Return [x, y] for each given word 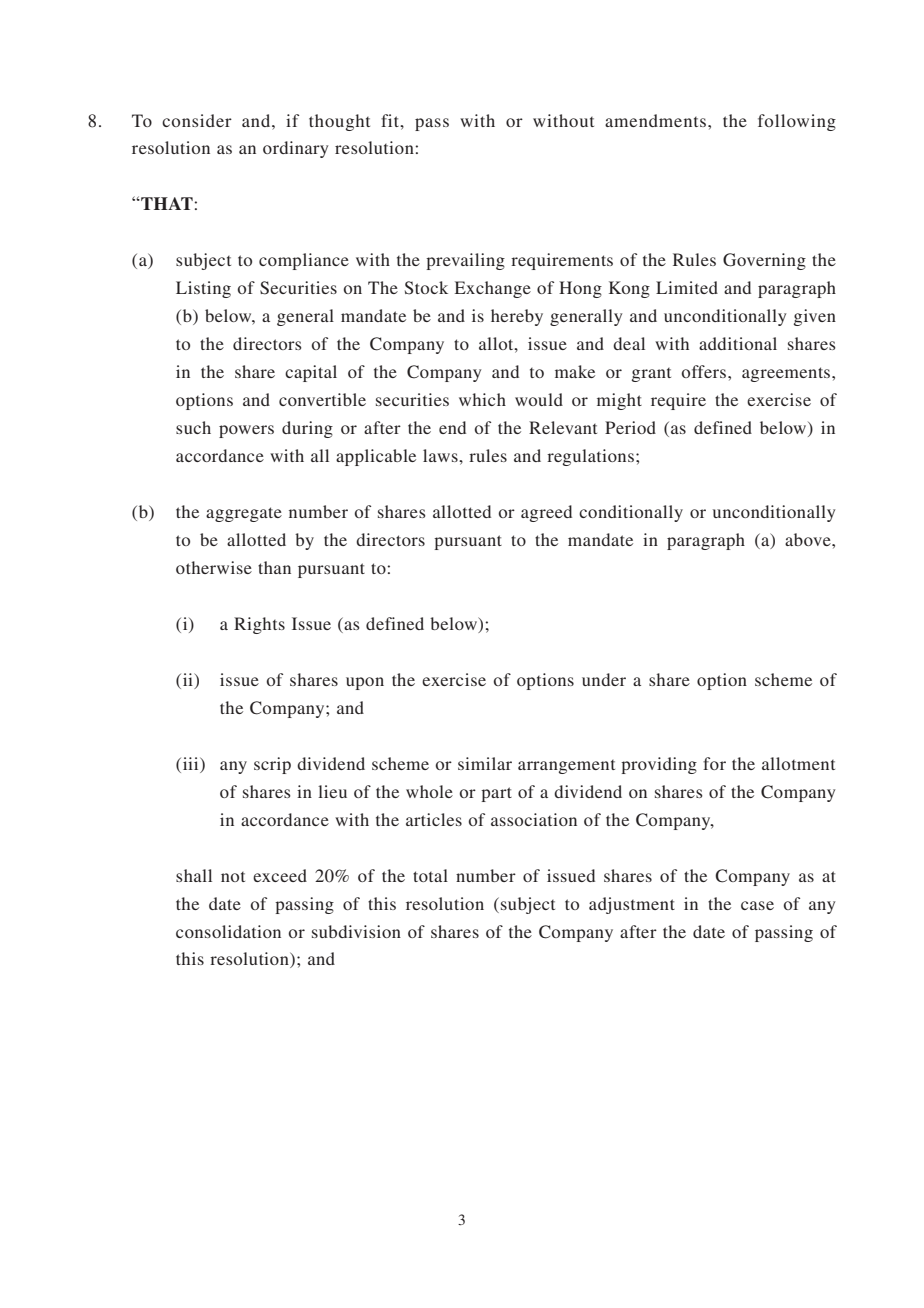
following [797, 122]
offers [705, 371]
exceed [280, 875]
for [714, 763]
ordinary [295, 149]
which [482, 399]
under [604, 679]
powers [246, 431]
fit [391, 120]
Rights [259, 625]
